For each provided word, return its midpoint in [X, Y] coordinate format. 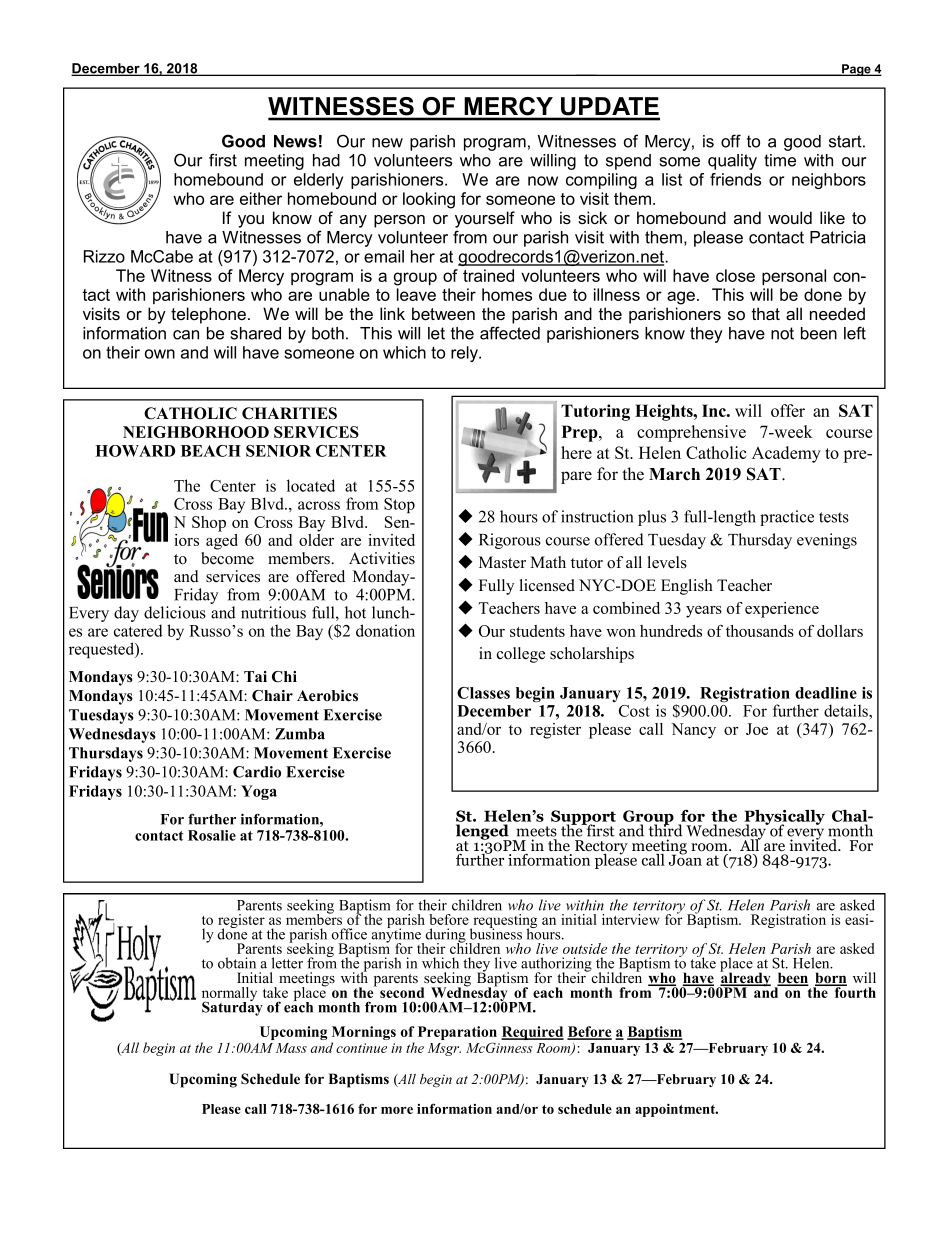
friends [735, 179]
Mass [291, 1048]
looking [429, 200]
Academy [786, 454]
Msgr [444, 1049]
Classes [483, 693]
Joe [757, 729]
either [261, 198]
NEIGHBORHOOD [196, 432]
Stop [399, 505]
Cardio [257, 772]
